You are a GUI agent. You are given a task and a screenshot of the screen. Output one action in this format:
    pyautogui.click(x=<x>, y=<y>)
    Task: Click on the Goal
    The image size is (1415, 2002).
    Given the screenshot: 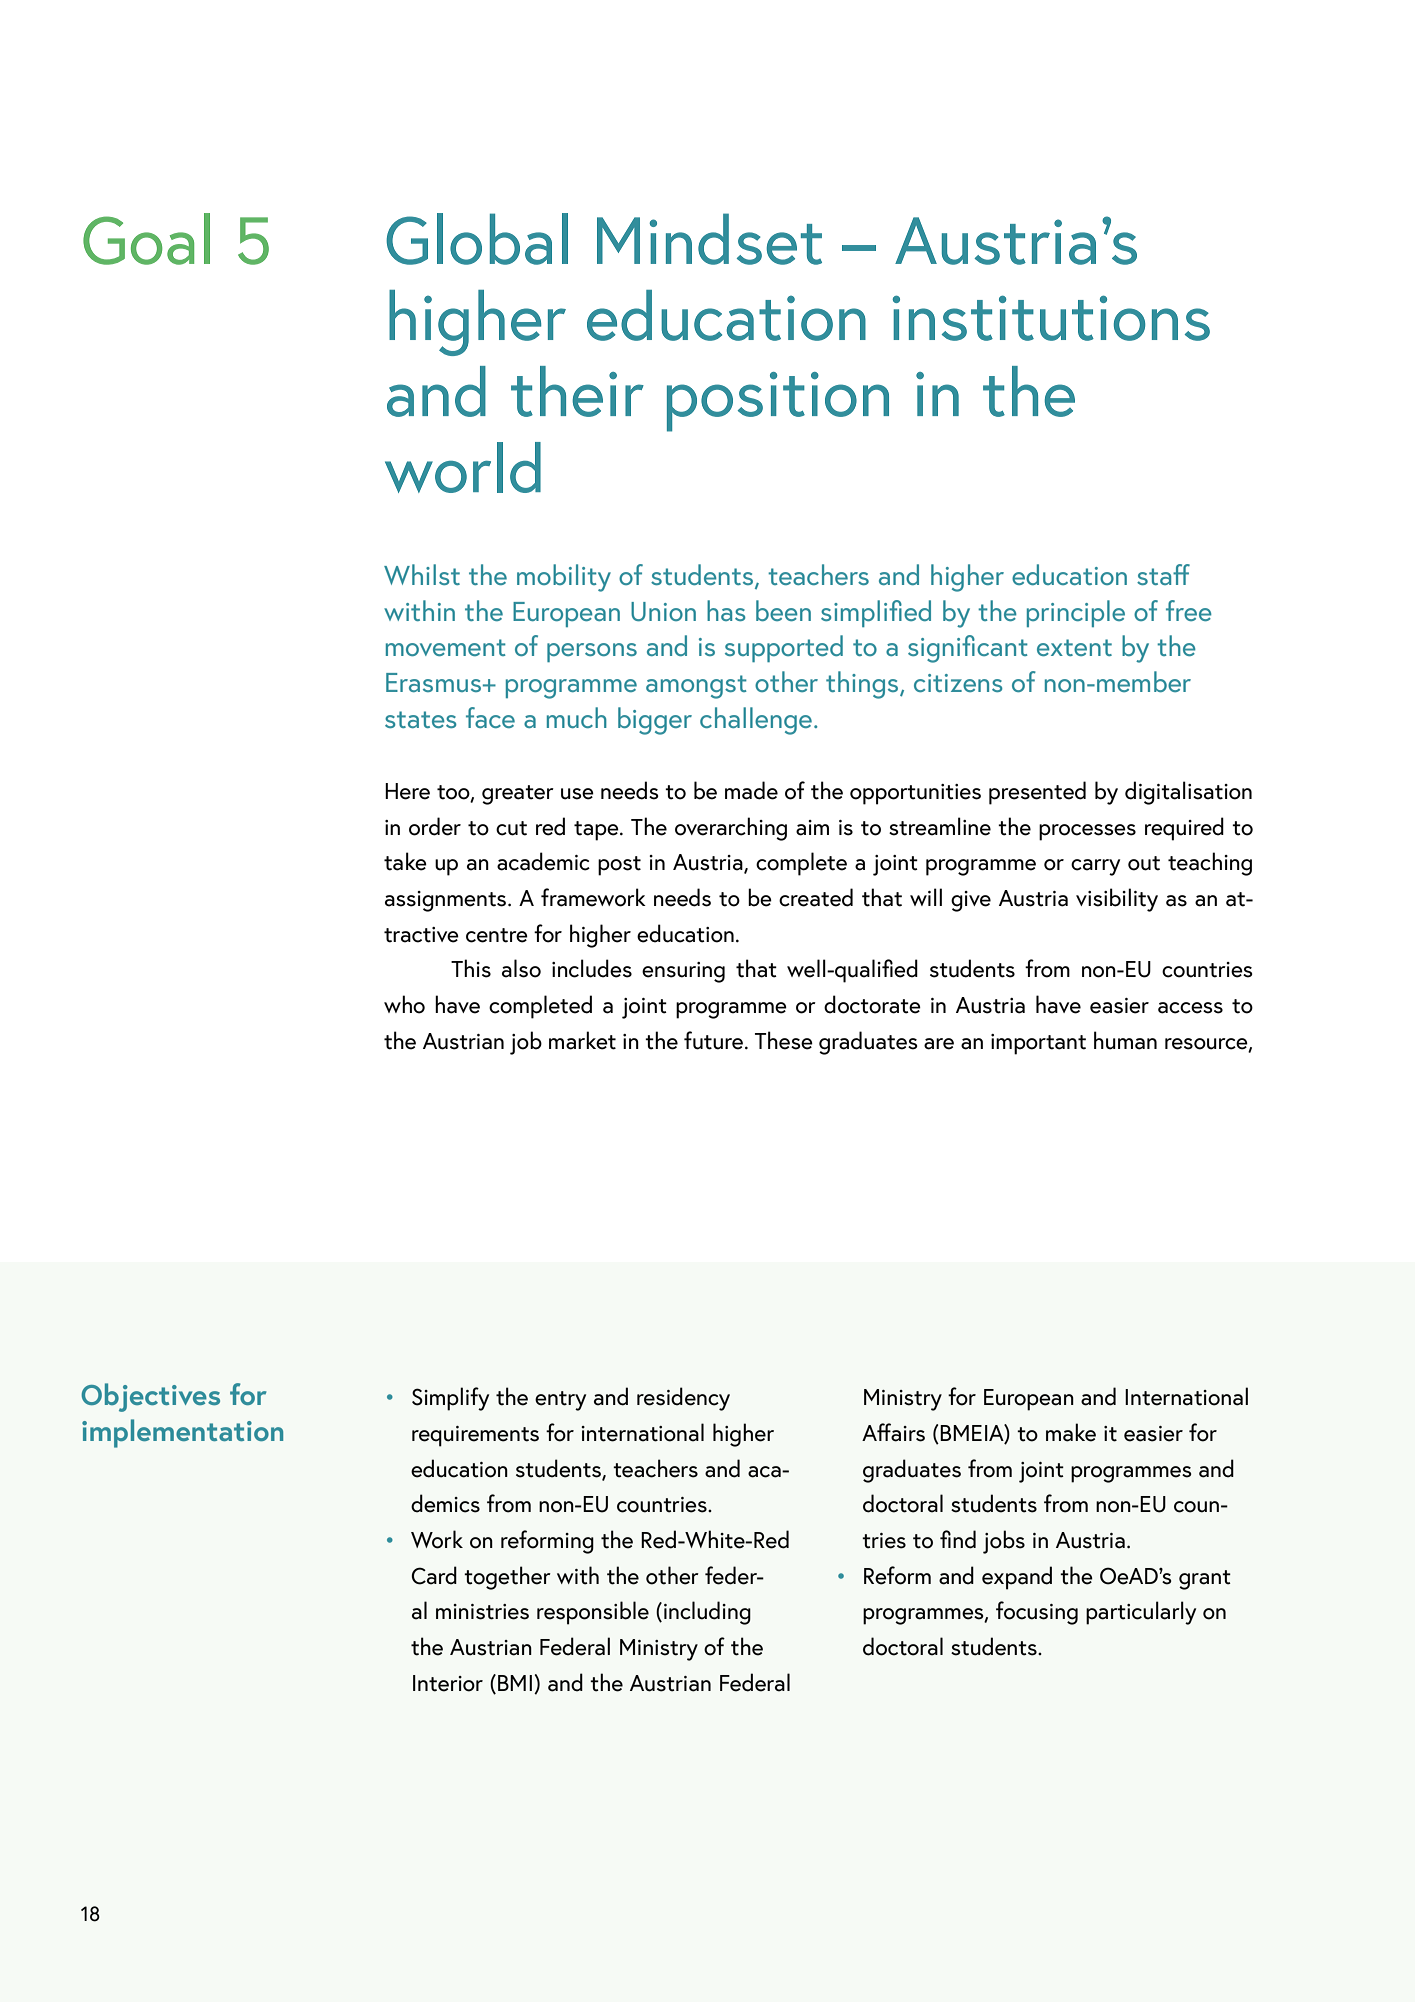 What is the action you would take?
    pyautogui.click(x=146, y=239)
